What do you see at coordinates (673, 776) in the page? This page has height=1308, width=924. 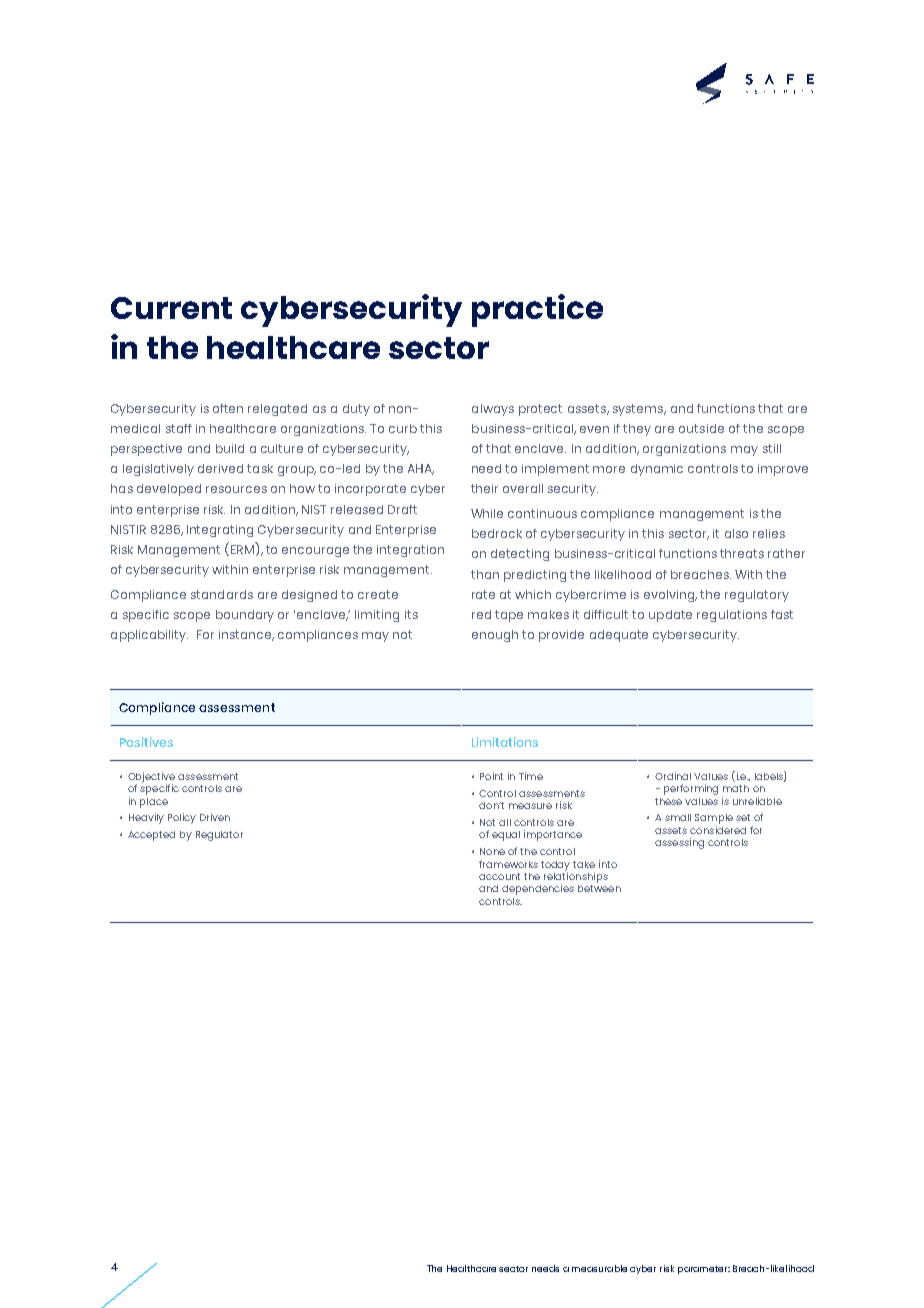 I see `Ordinal` at bounding box center [673, 776].
